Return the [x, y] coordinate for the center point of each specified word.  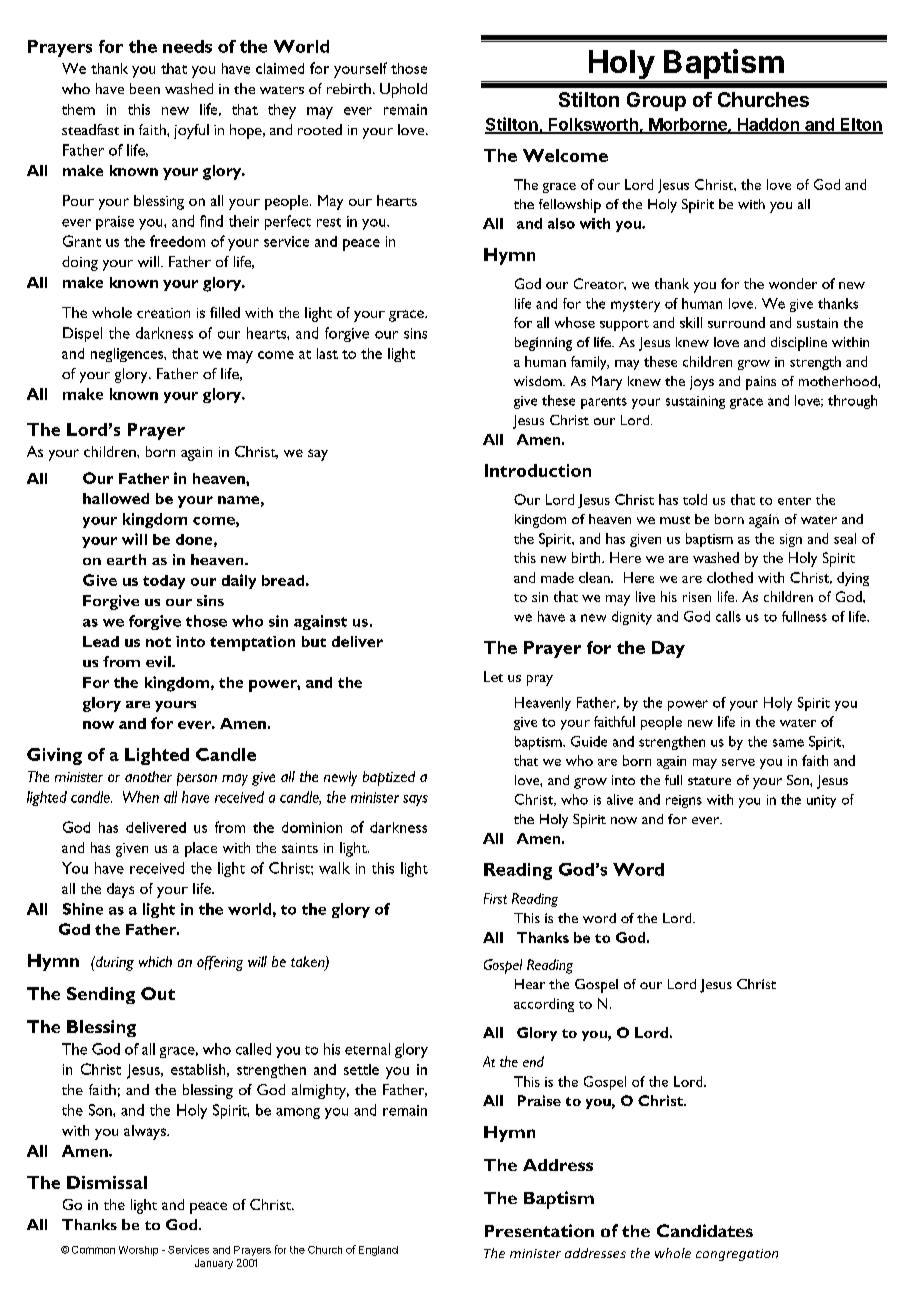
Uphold [403, 90]
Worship [138, 1251]
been [145, 88]
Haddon [768, 125]
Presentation [539, 1230]
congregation [737, 1255]
